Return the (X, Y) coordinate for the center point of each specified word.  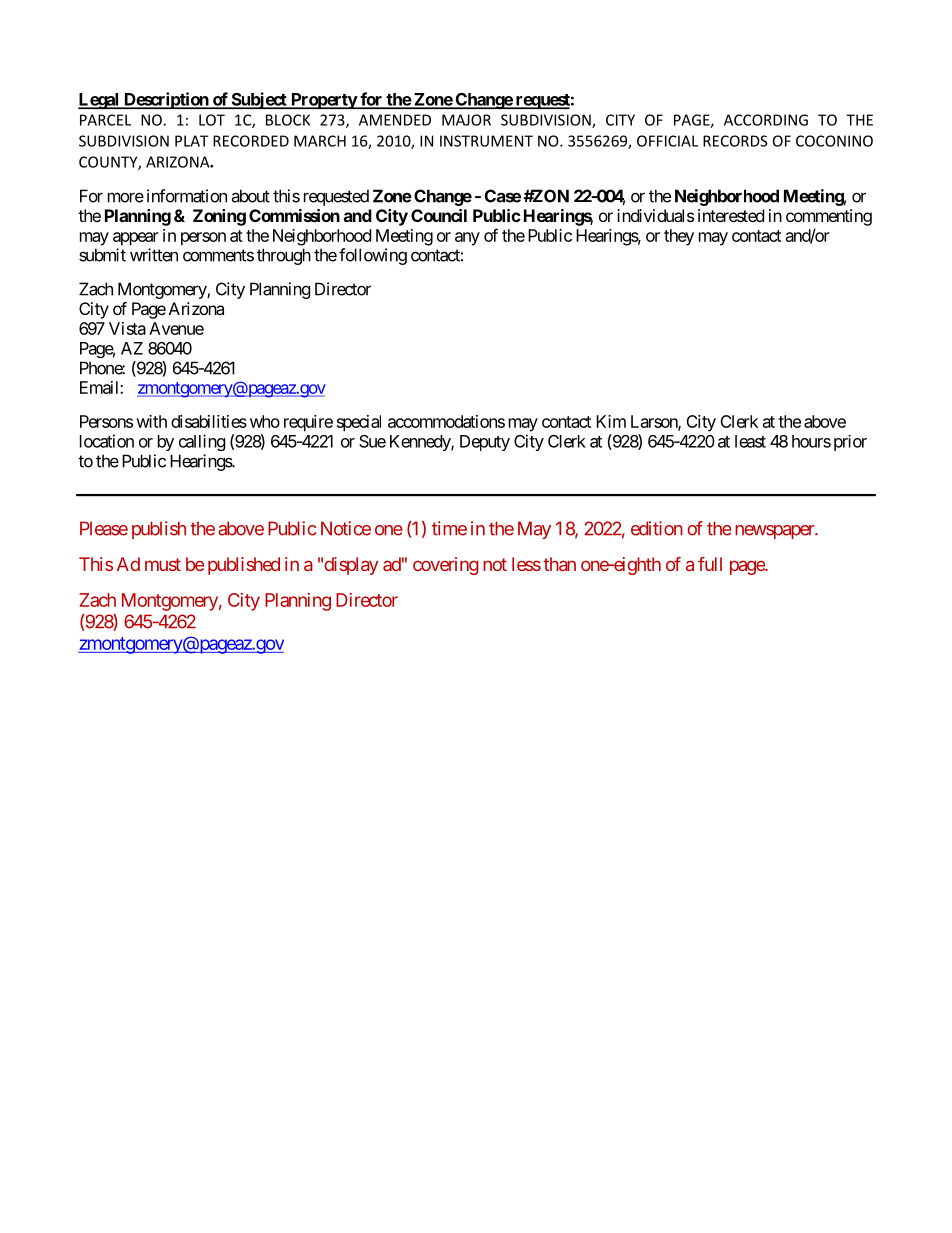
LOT (212, 120)
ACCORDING (766, 120)
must (163, 564)
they (679, 237)
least (750, 441)
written (154, 255)
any (467, 239)
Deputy (485, 443)
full (710, 564)
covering (446, 566)
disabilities (209, 421)
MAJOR (466, 120)
